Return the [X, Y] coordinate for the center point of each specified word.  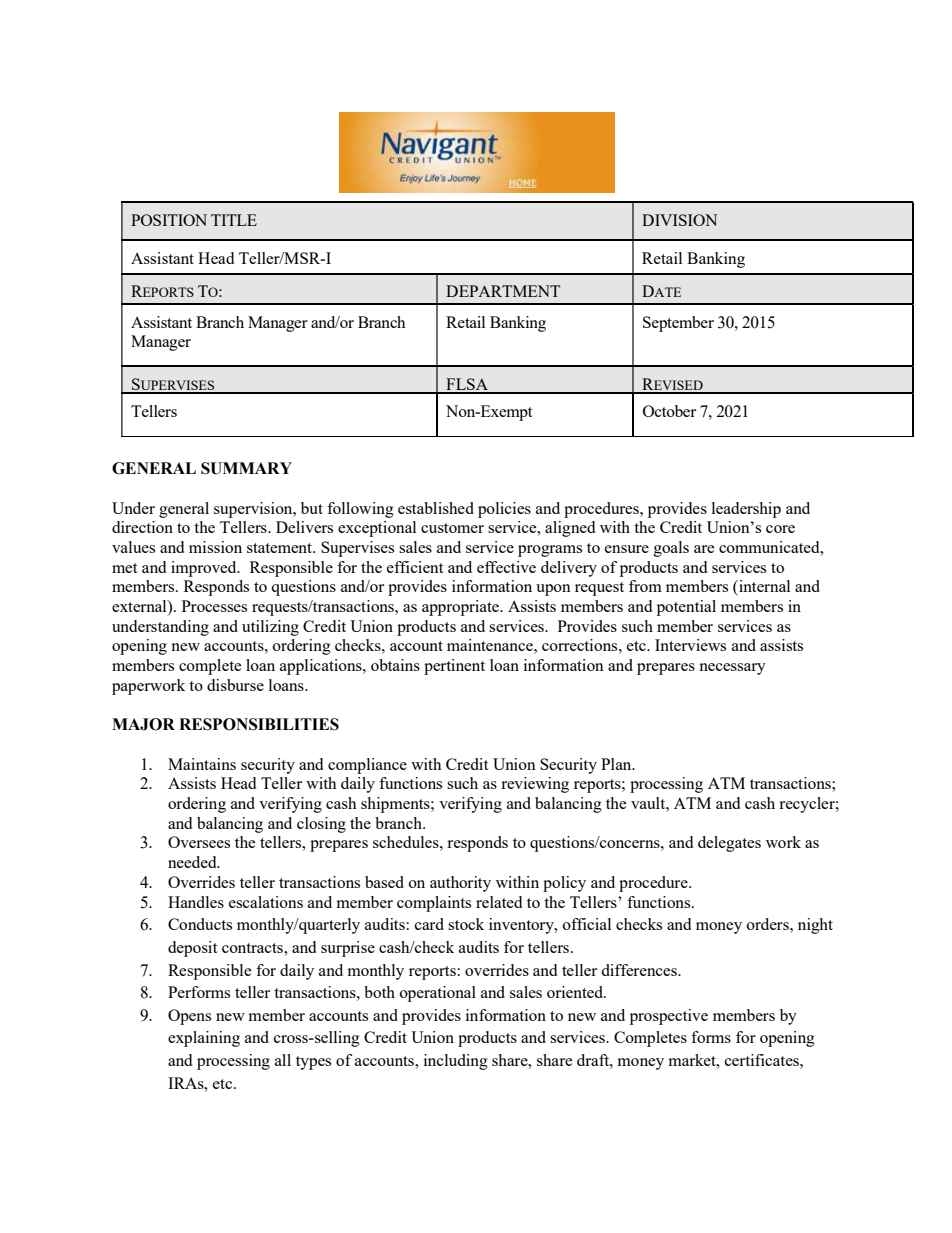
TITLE [234, 220]
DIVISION [679, 220]
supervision [254, 510]
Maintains [202, 764]
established [436, 508]
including [456, 1062]
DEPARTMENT [503, 291]
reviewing [535, 785]
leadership [746, 510]
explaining [204, 1039]
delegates [729, 844]
